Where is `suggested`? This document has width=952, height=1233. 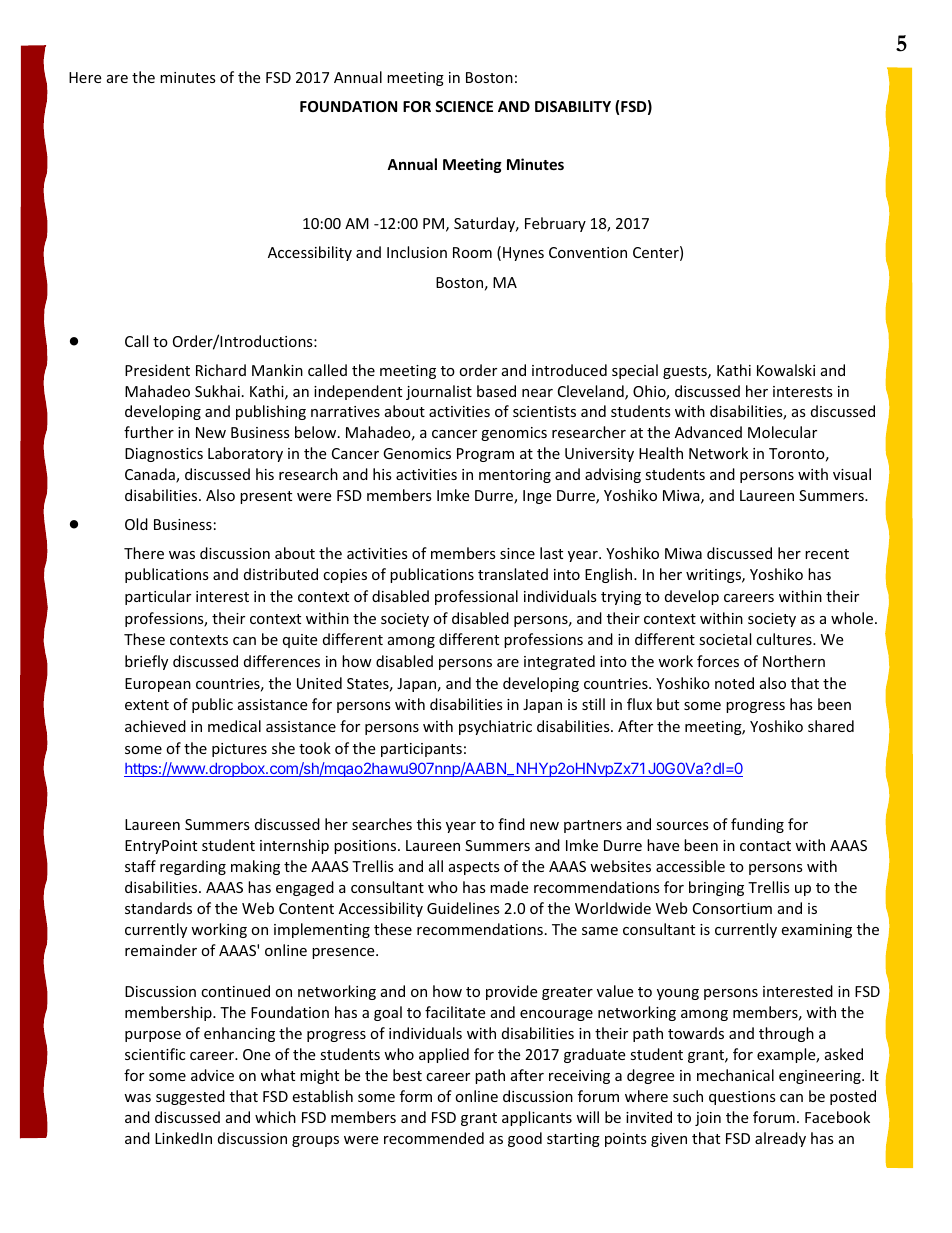
suggested is located at coordinates (190, 1097).
